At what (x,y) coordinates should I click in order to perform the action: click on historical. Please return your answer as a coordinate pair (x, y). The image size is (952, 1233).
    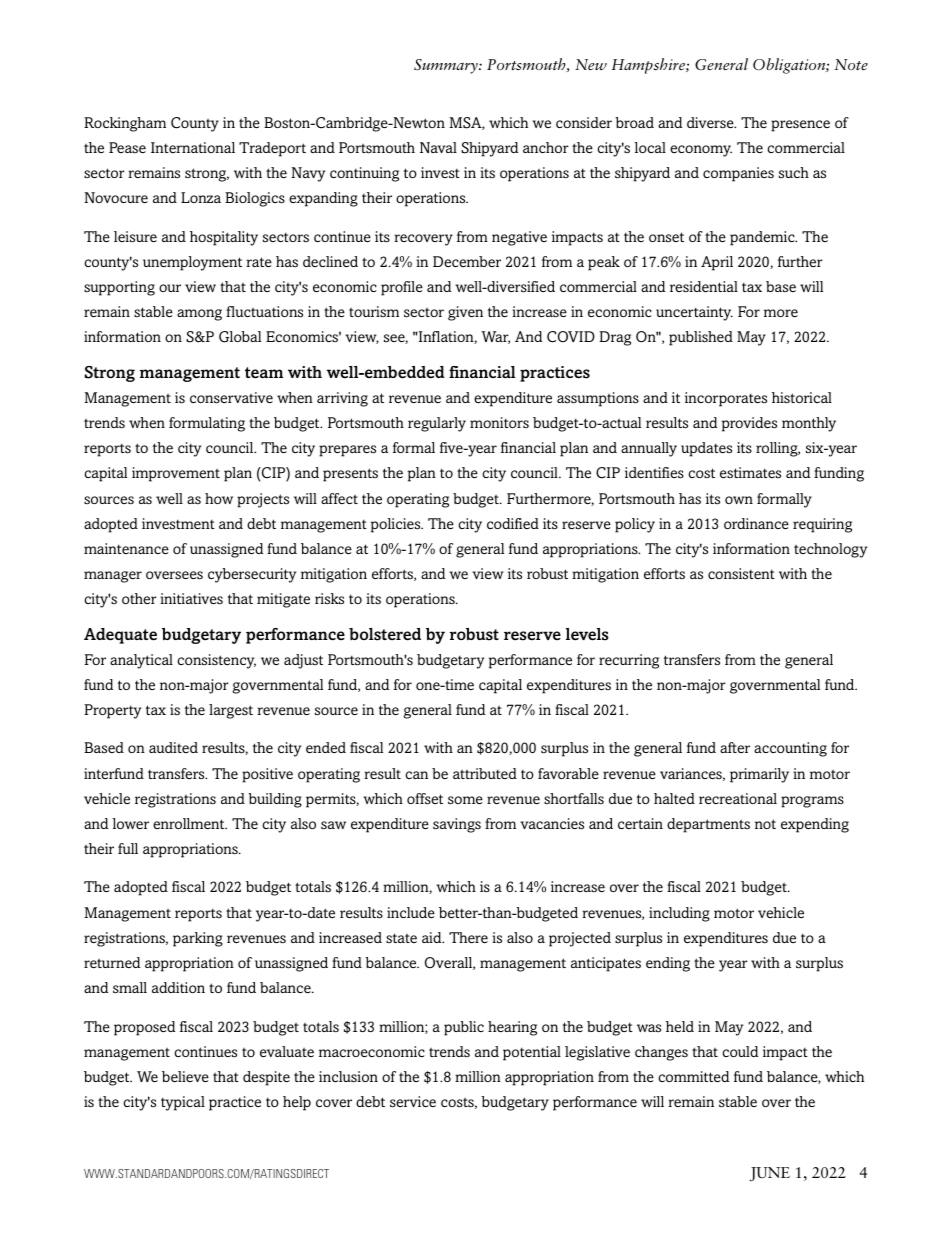
    Looking at the image, I should click on (802, 398).
